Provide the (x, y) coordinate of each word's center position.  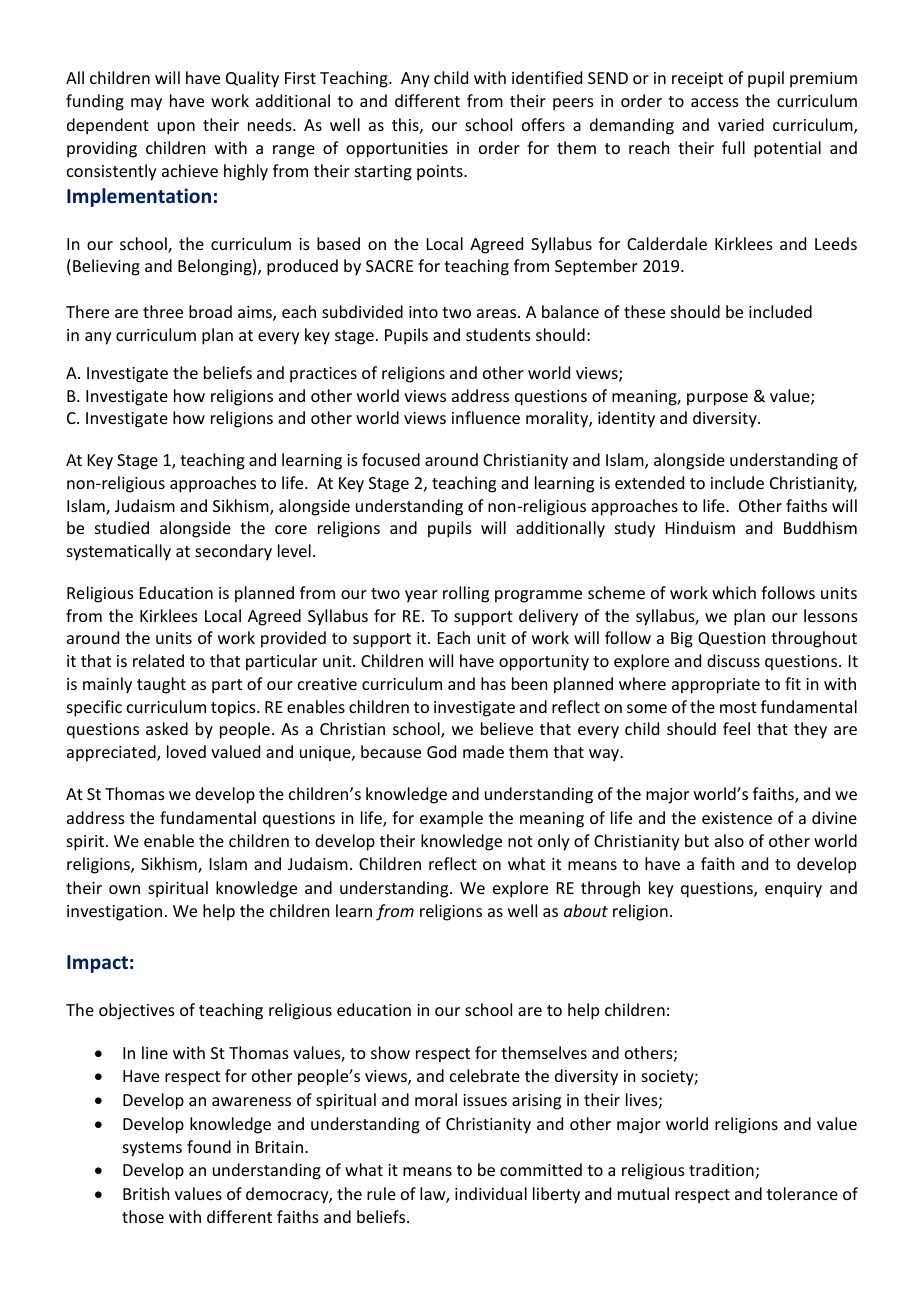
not (520, 841)
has (493, 683)
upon (176, 128)
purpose (717, 399)
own (124, 889)
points (441, 173)
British (146, 1193)
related (158, 660)
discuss (733, 660)
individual (491, 1193)
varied (741, 124)
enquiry (793, 890)
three (163, 311)
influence (486, 417)
